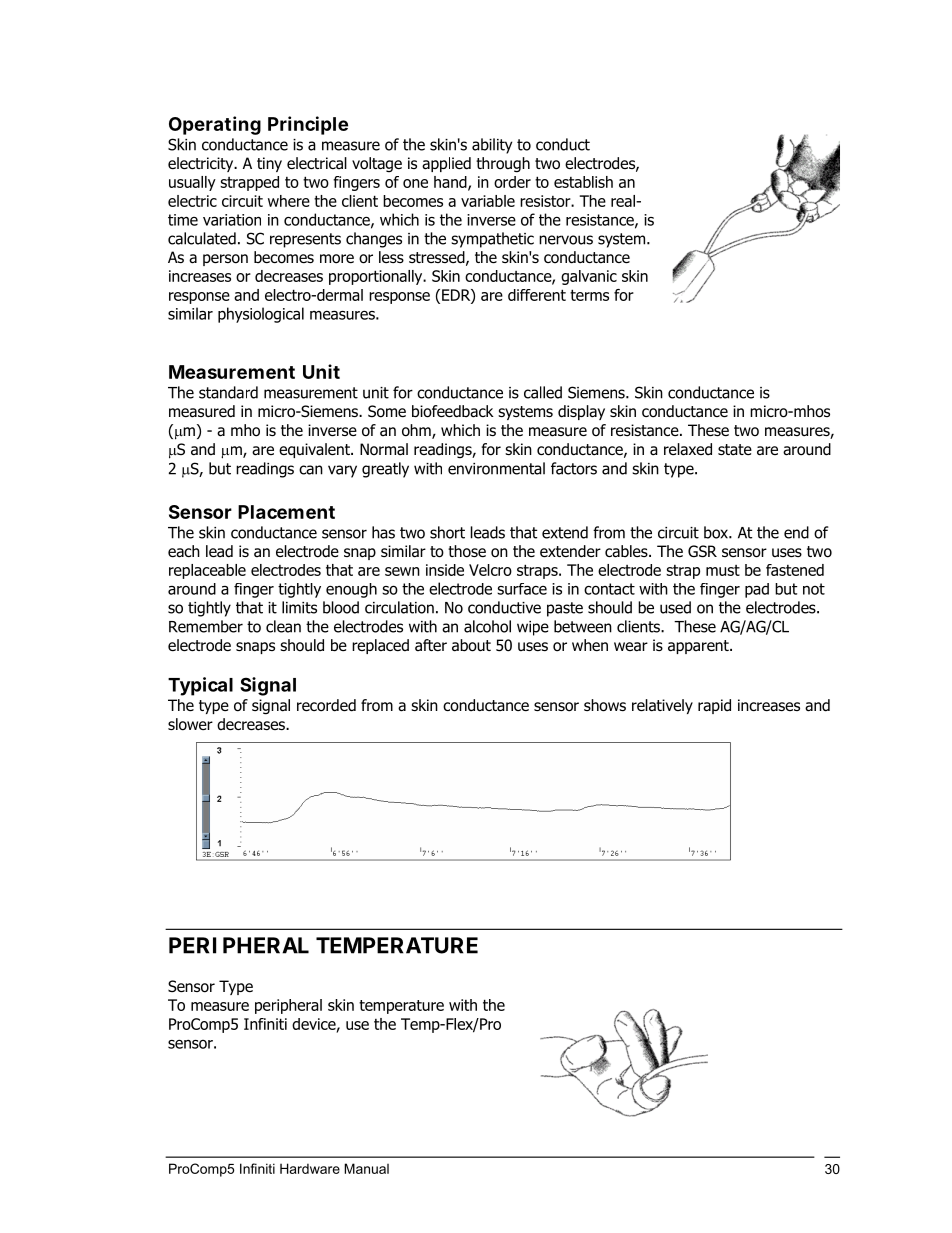 The height and width of the page is (1233, 952). I want to click on standard, so click(228, 392).
